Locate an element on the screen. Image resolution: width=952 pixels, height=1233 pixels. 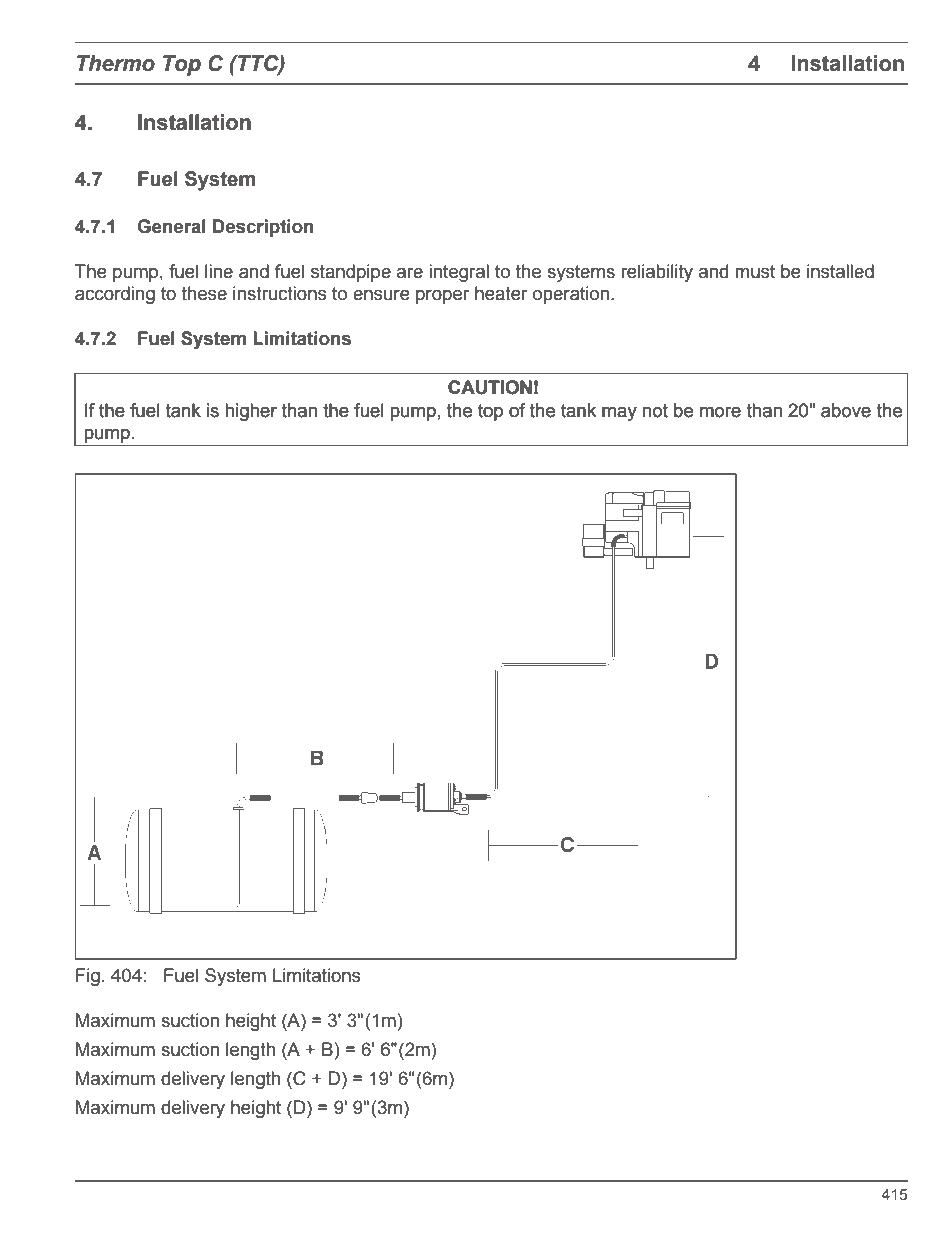
must is located at coordinates (755, 272).
